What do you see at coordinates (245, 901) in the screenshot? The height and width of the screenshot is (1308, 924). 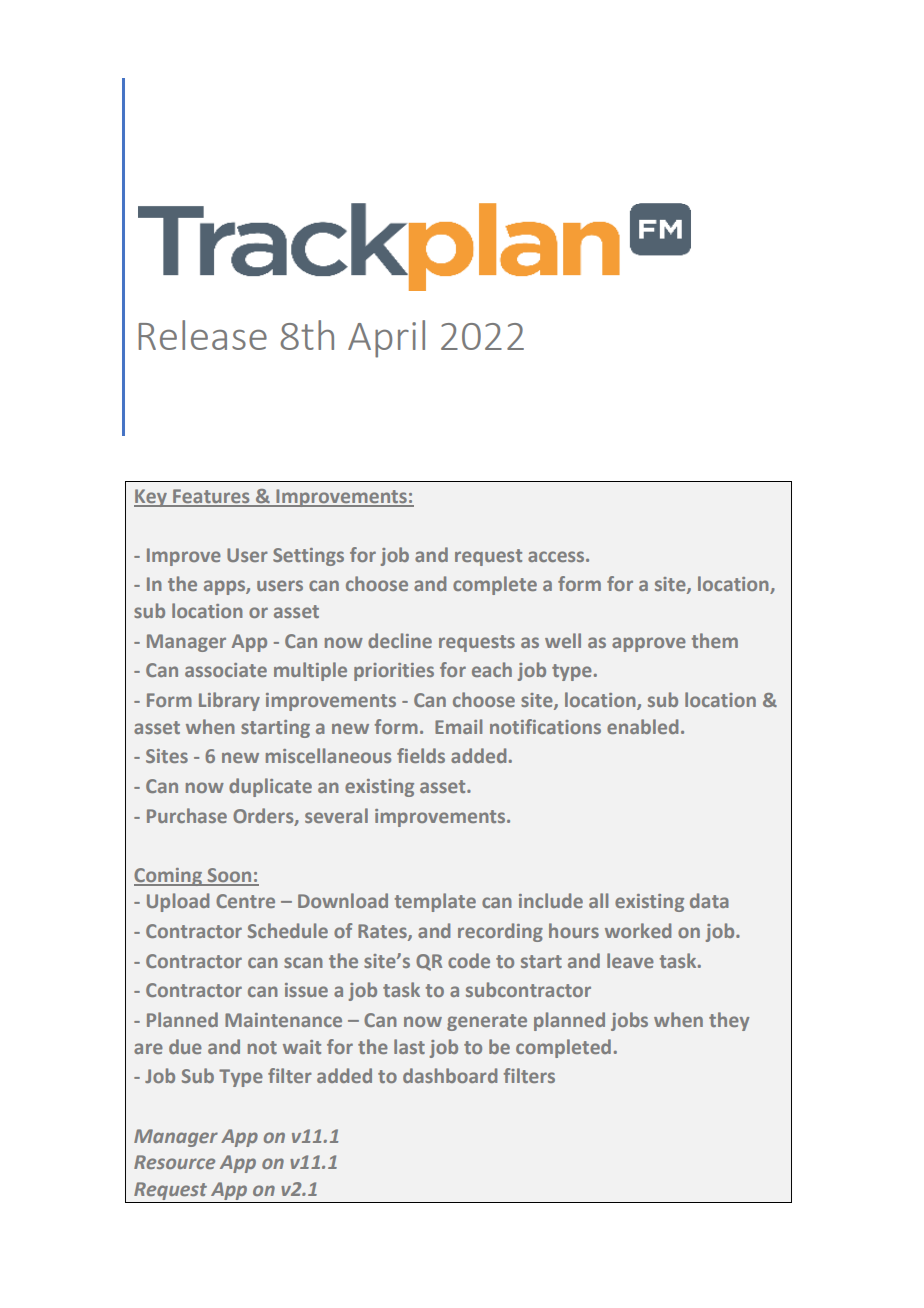 I see `Centre` at bounding box center [245, 901].
